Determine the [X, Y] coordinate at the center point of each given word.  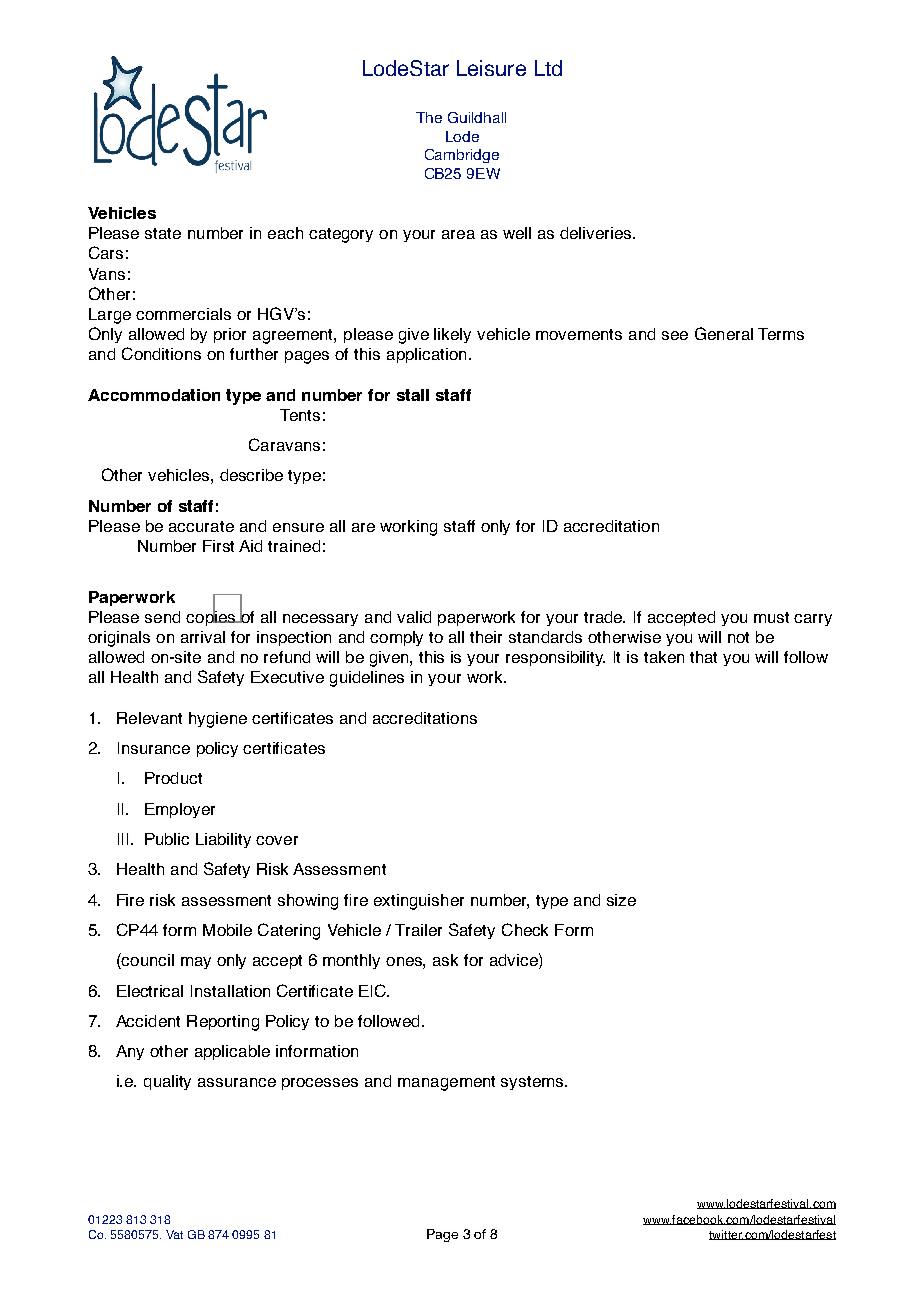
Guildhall [477, 117]
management [446, 1083]
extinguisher [419, 902]
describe [251, 475]
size [621, 900]
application [426, 355]
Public [167, 839]
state [163, 233]
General [724, 333]
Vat [174, 1234]
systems [533, 1083]
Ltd [548, 68]
